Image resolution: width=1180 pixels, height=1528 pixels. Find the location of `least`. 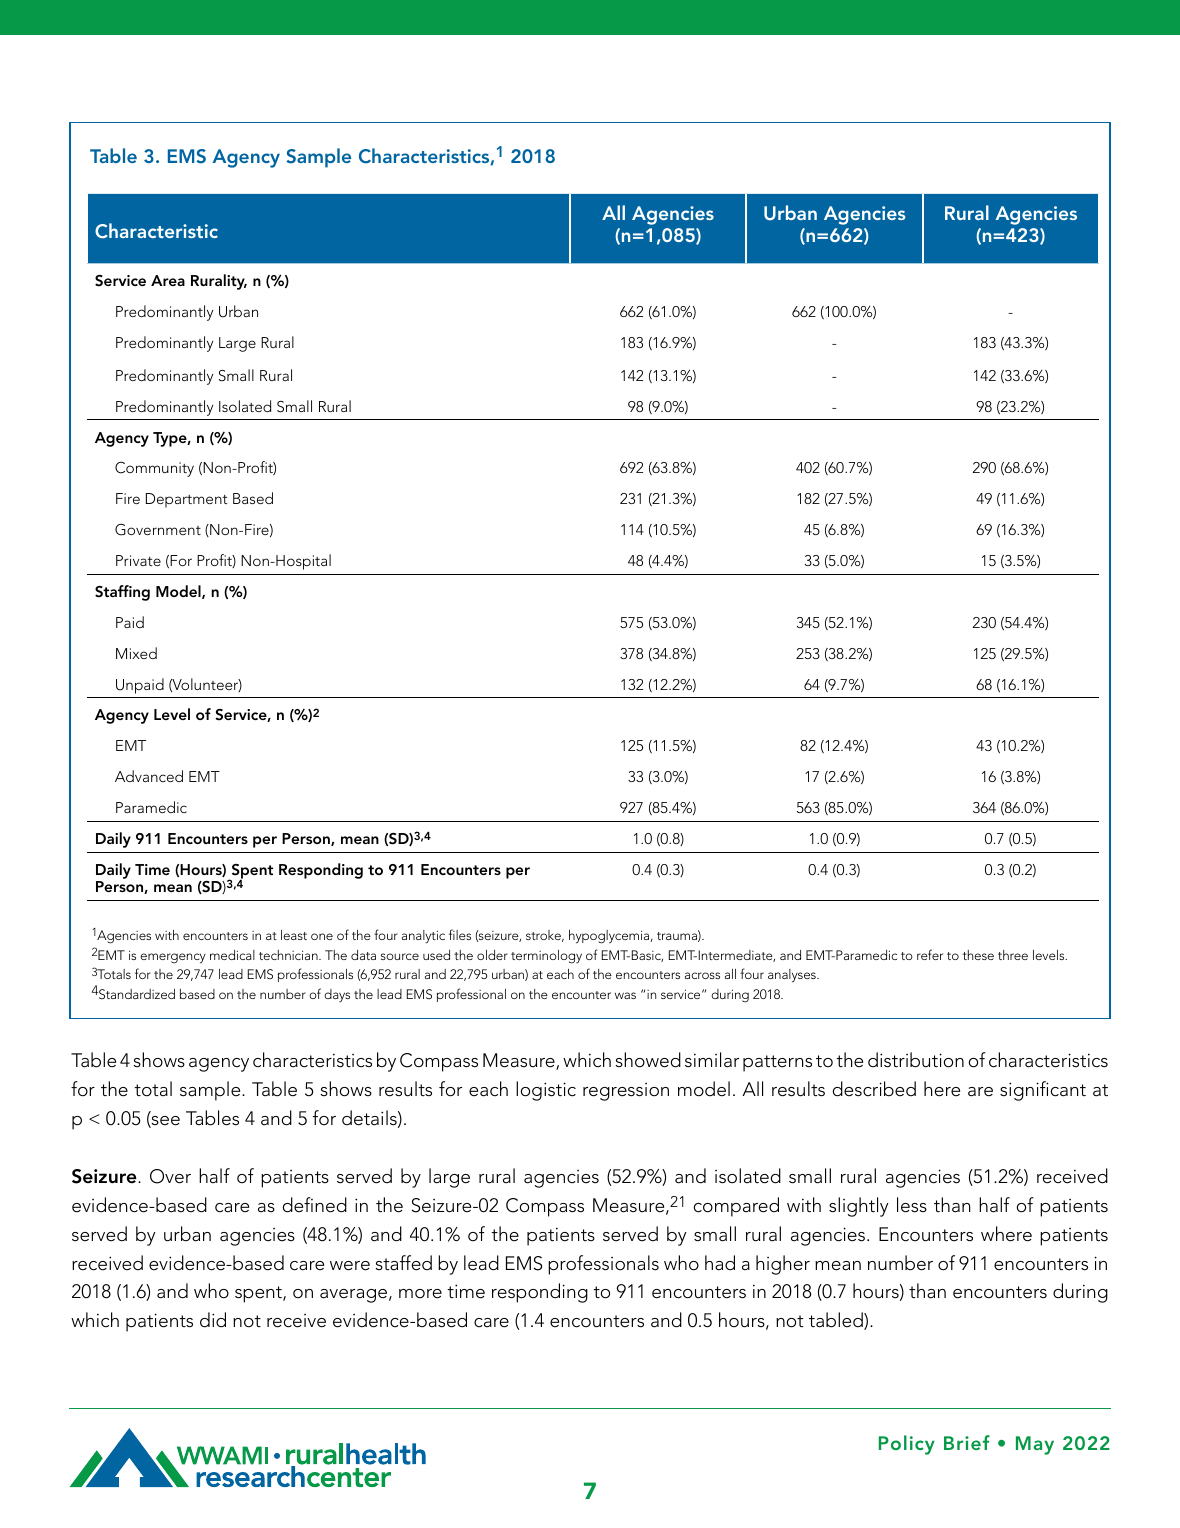

least is located at coordinates (294, 935).
